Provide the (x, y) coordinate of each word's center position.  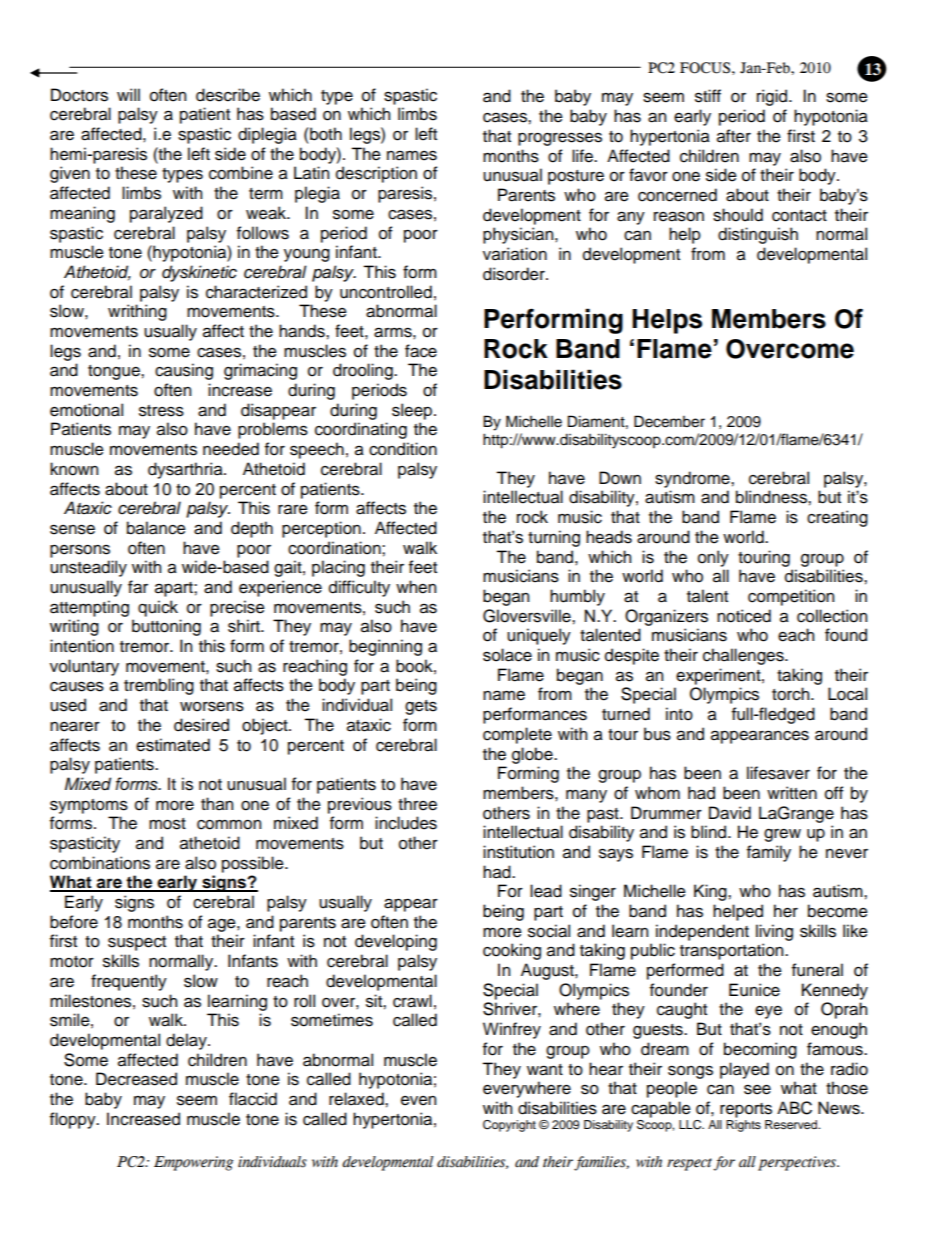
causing (184, 371)
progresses (560, 139)
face (421, 351)
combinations (100, 863)
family (769, 853)
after (734, 136)
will (128, 94)
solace (507, 655)
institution (518, 852)
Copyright (509, 1126)
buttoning (166, 627)
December (669, 421)
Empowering (193, 1163)
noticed (744, 616)
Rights (743, 1126)
